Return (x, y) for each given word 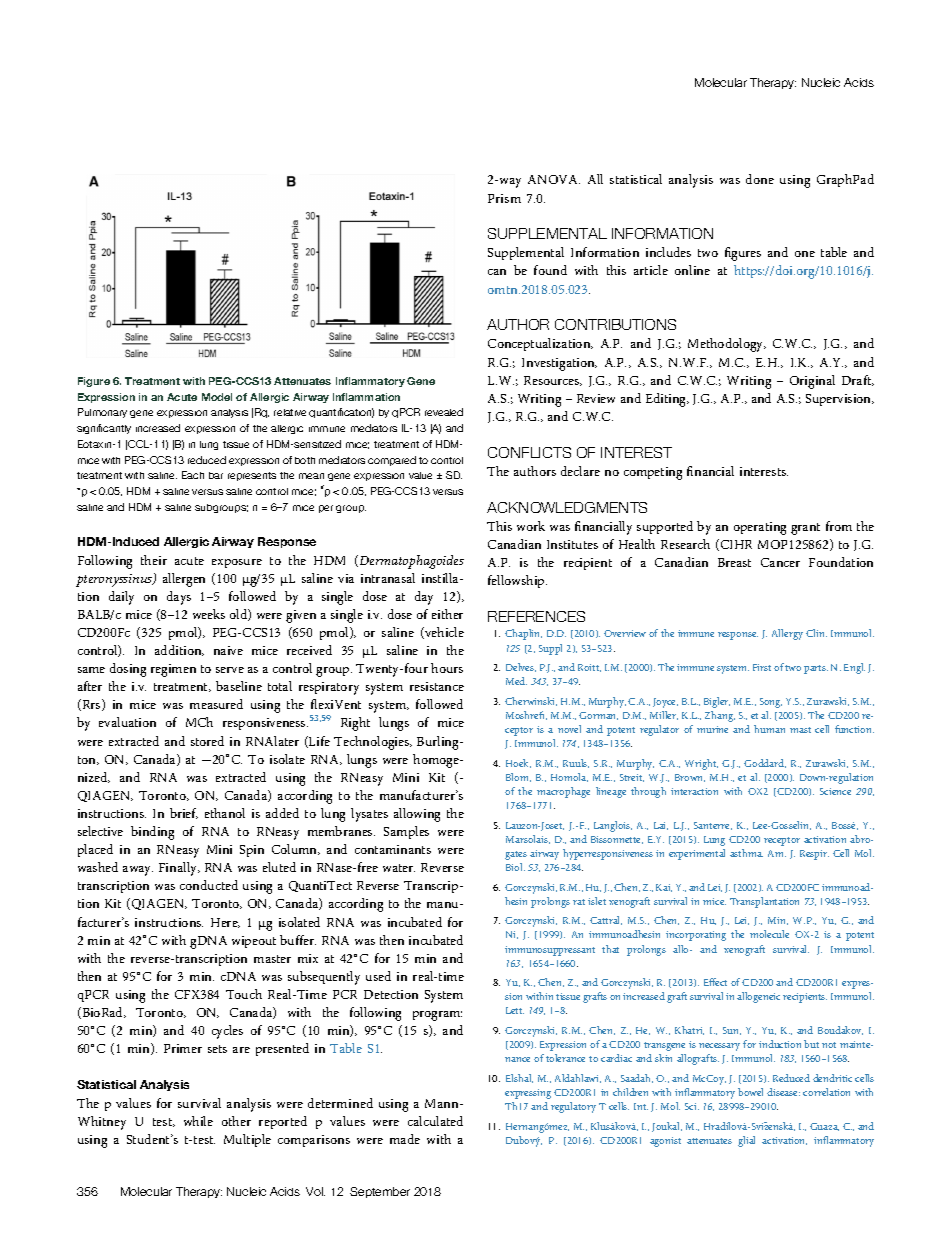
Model (217, 397)
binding (152, 833)
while (198, 1121)
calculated (435, 1121)
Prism (504, 198)
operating (760, 528)
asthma (746, 853)
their (154, 560)
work (531, 526)
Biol (515, 867)
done (760, 179)
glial (746, 1141)
